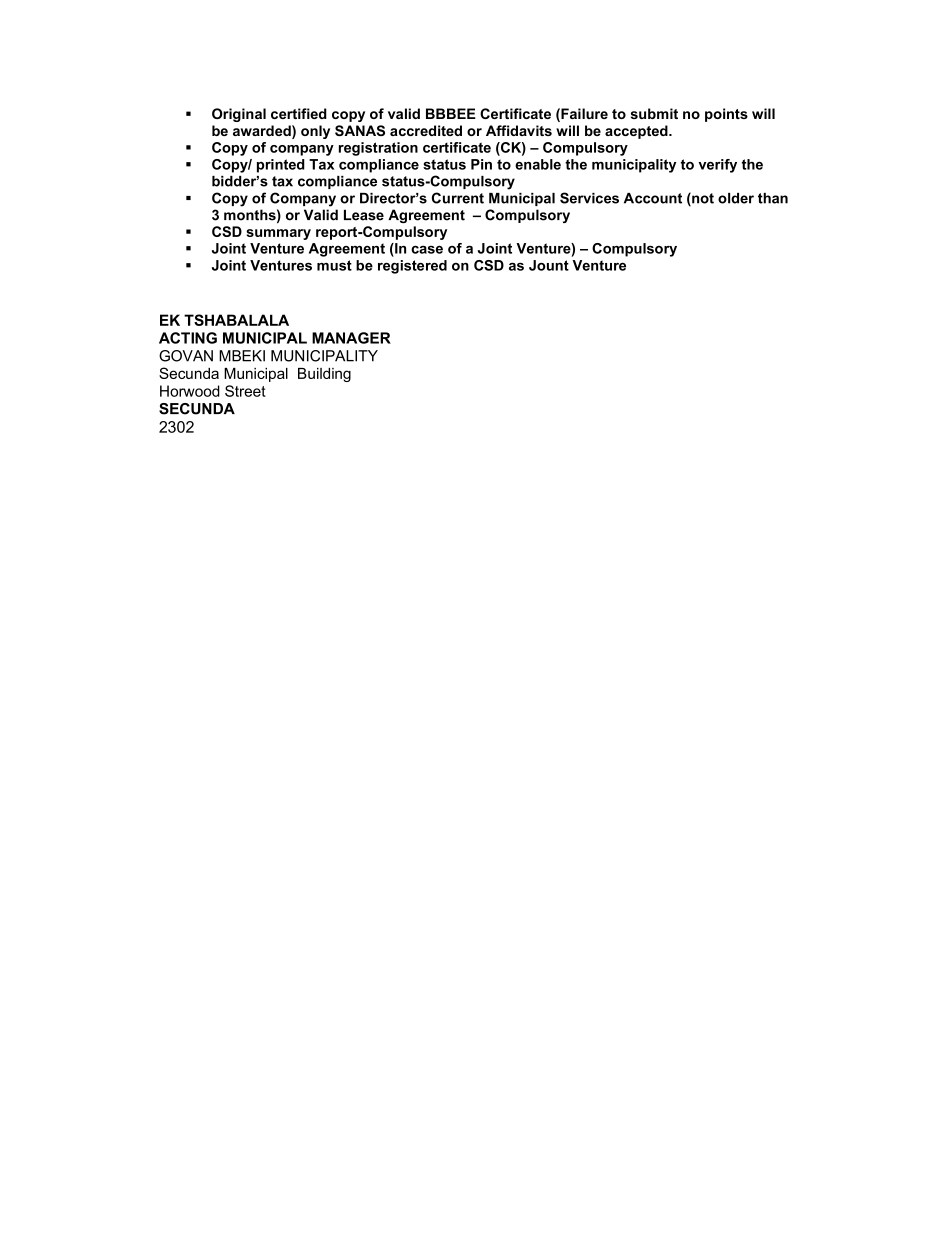  I want to click on printed, so click(281, 166).
